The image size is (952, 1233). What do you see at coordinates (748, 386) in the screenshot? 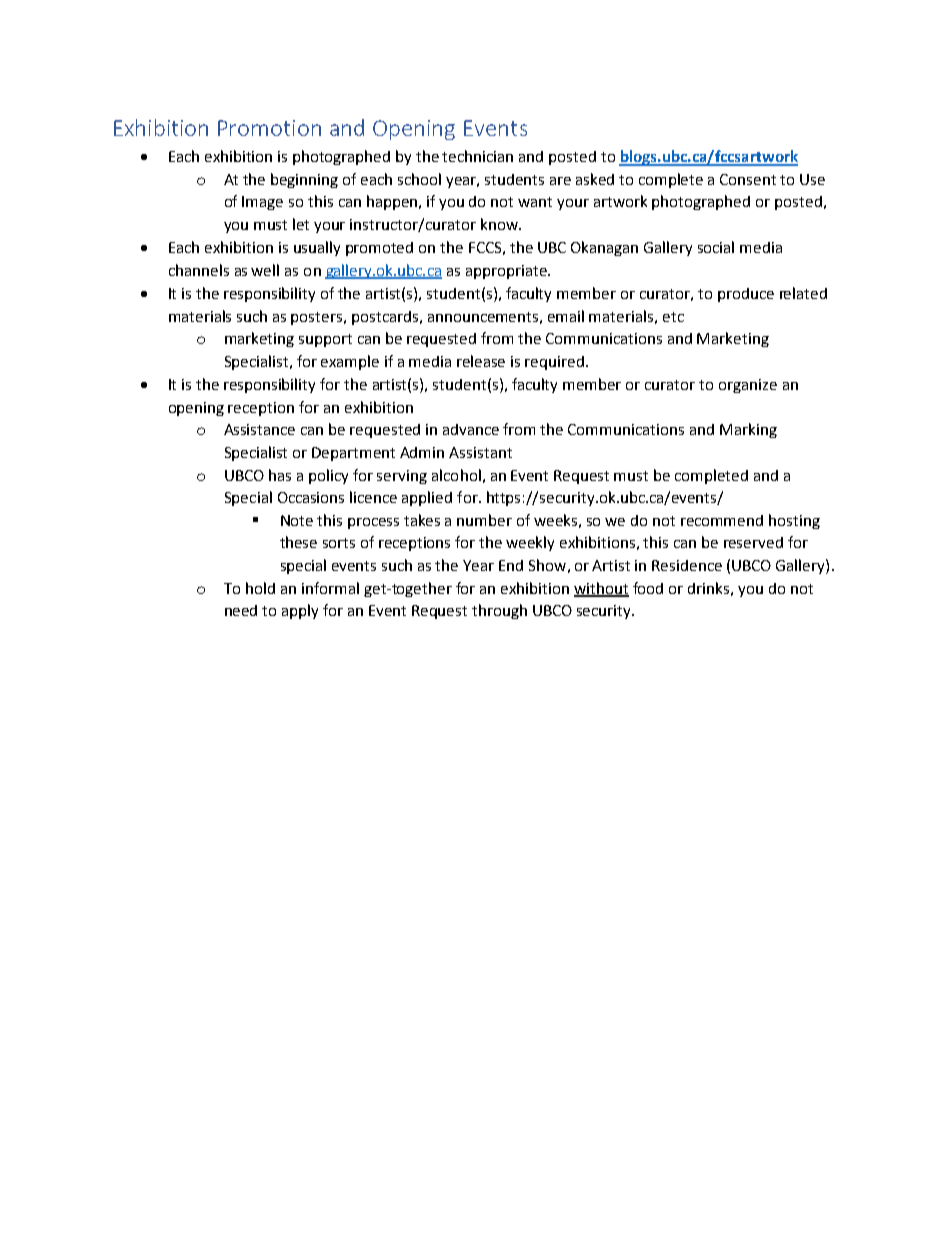
I see `organize` at bounding box center [748, 386].
